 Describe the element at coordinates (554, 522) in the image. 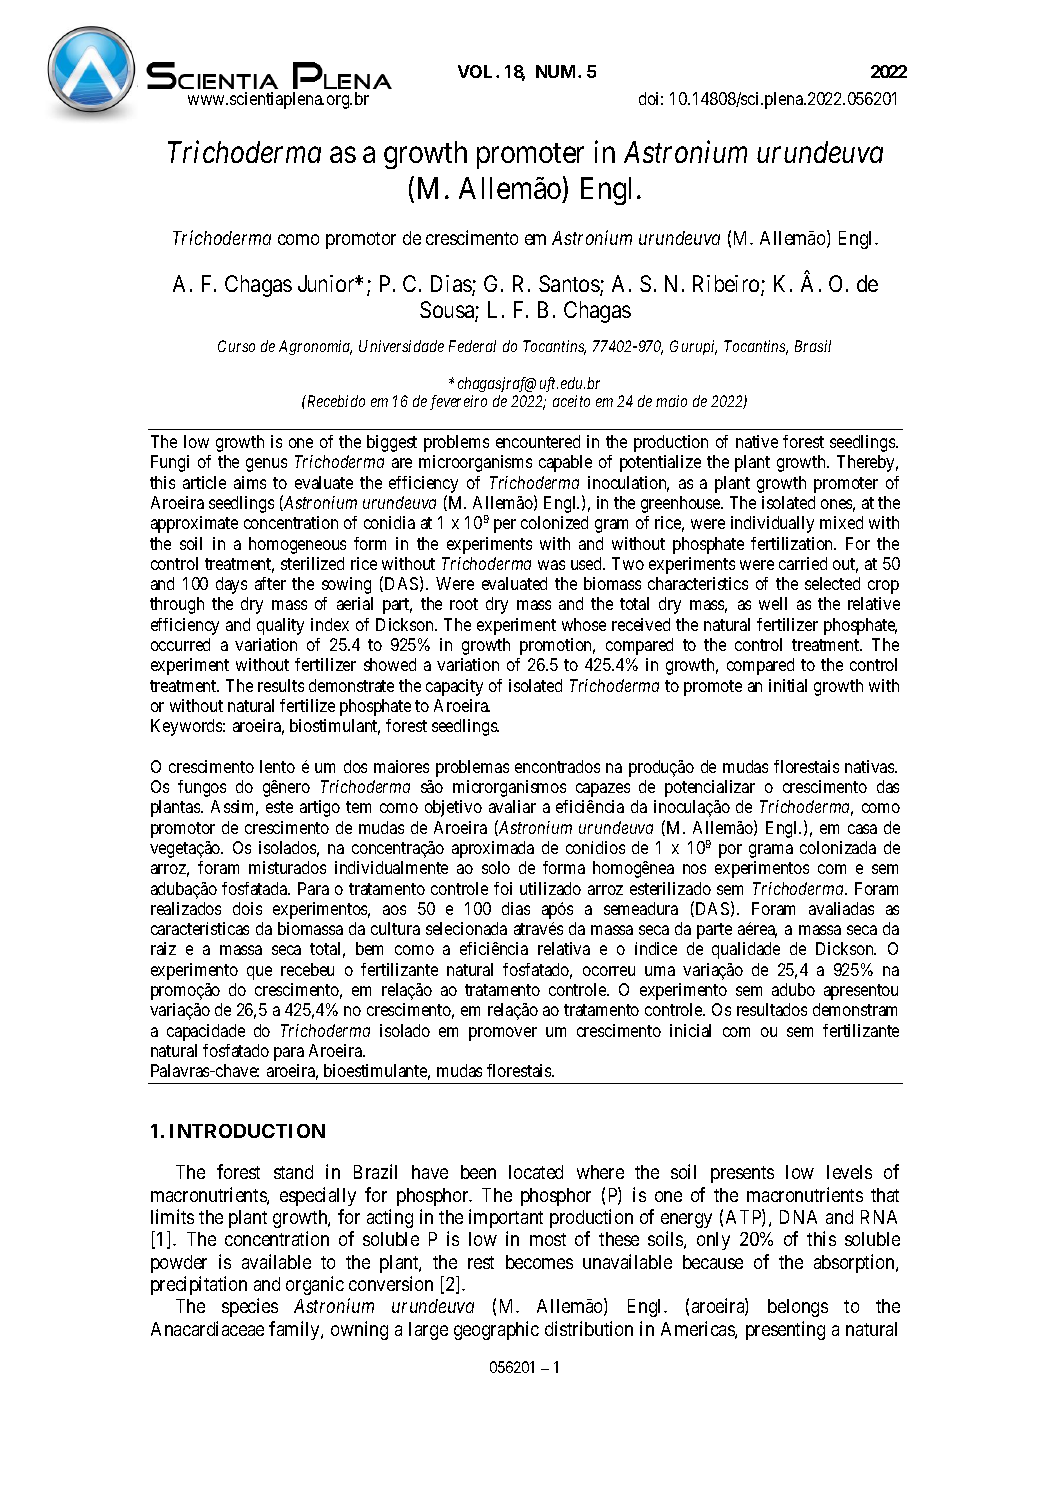

I see `colonized` at that location.
